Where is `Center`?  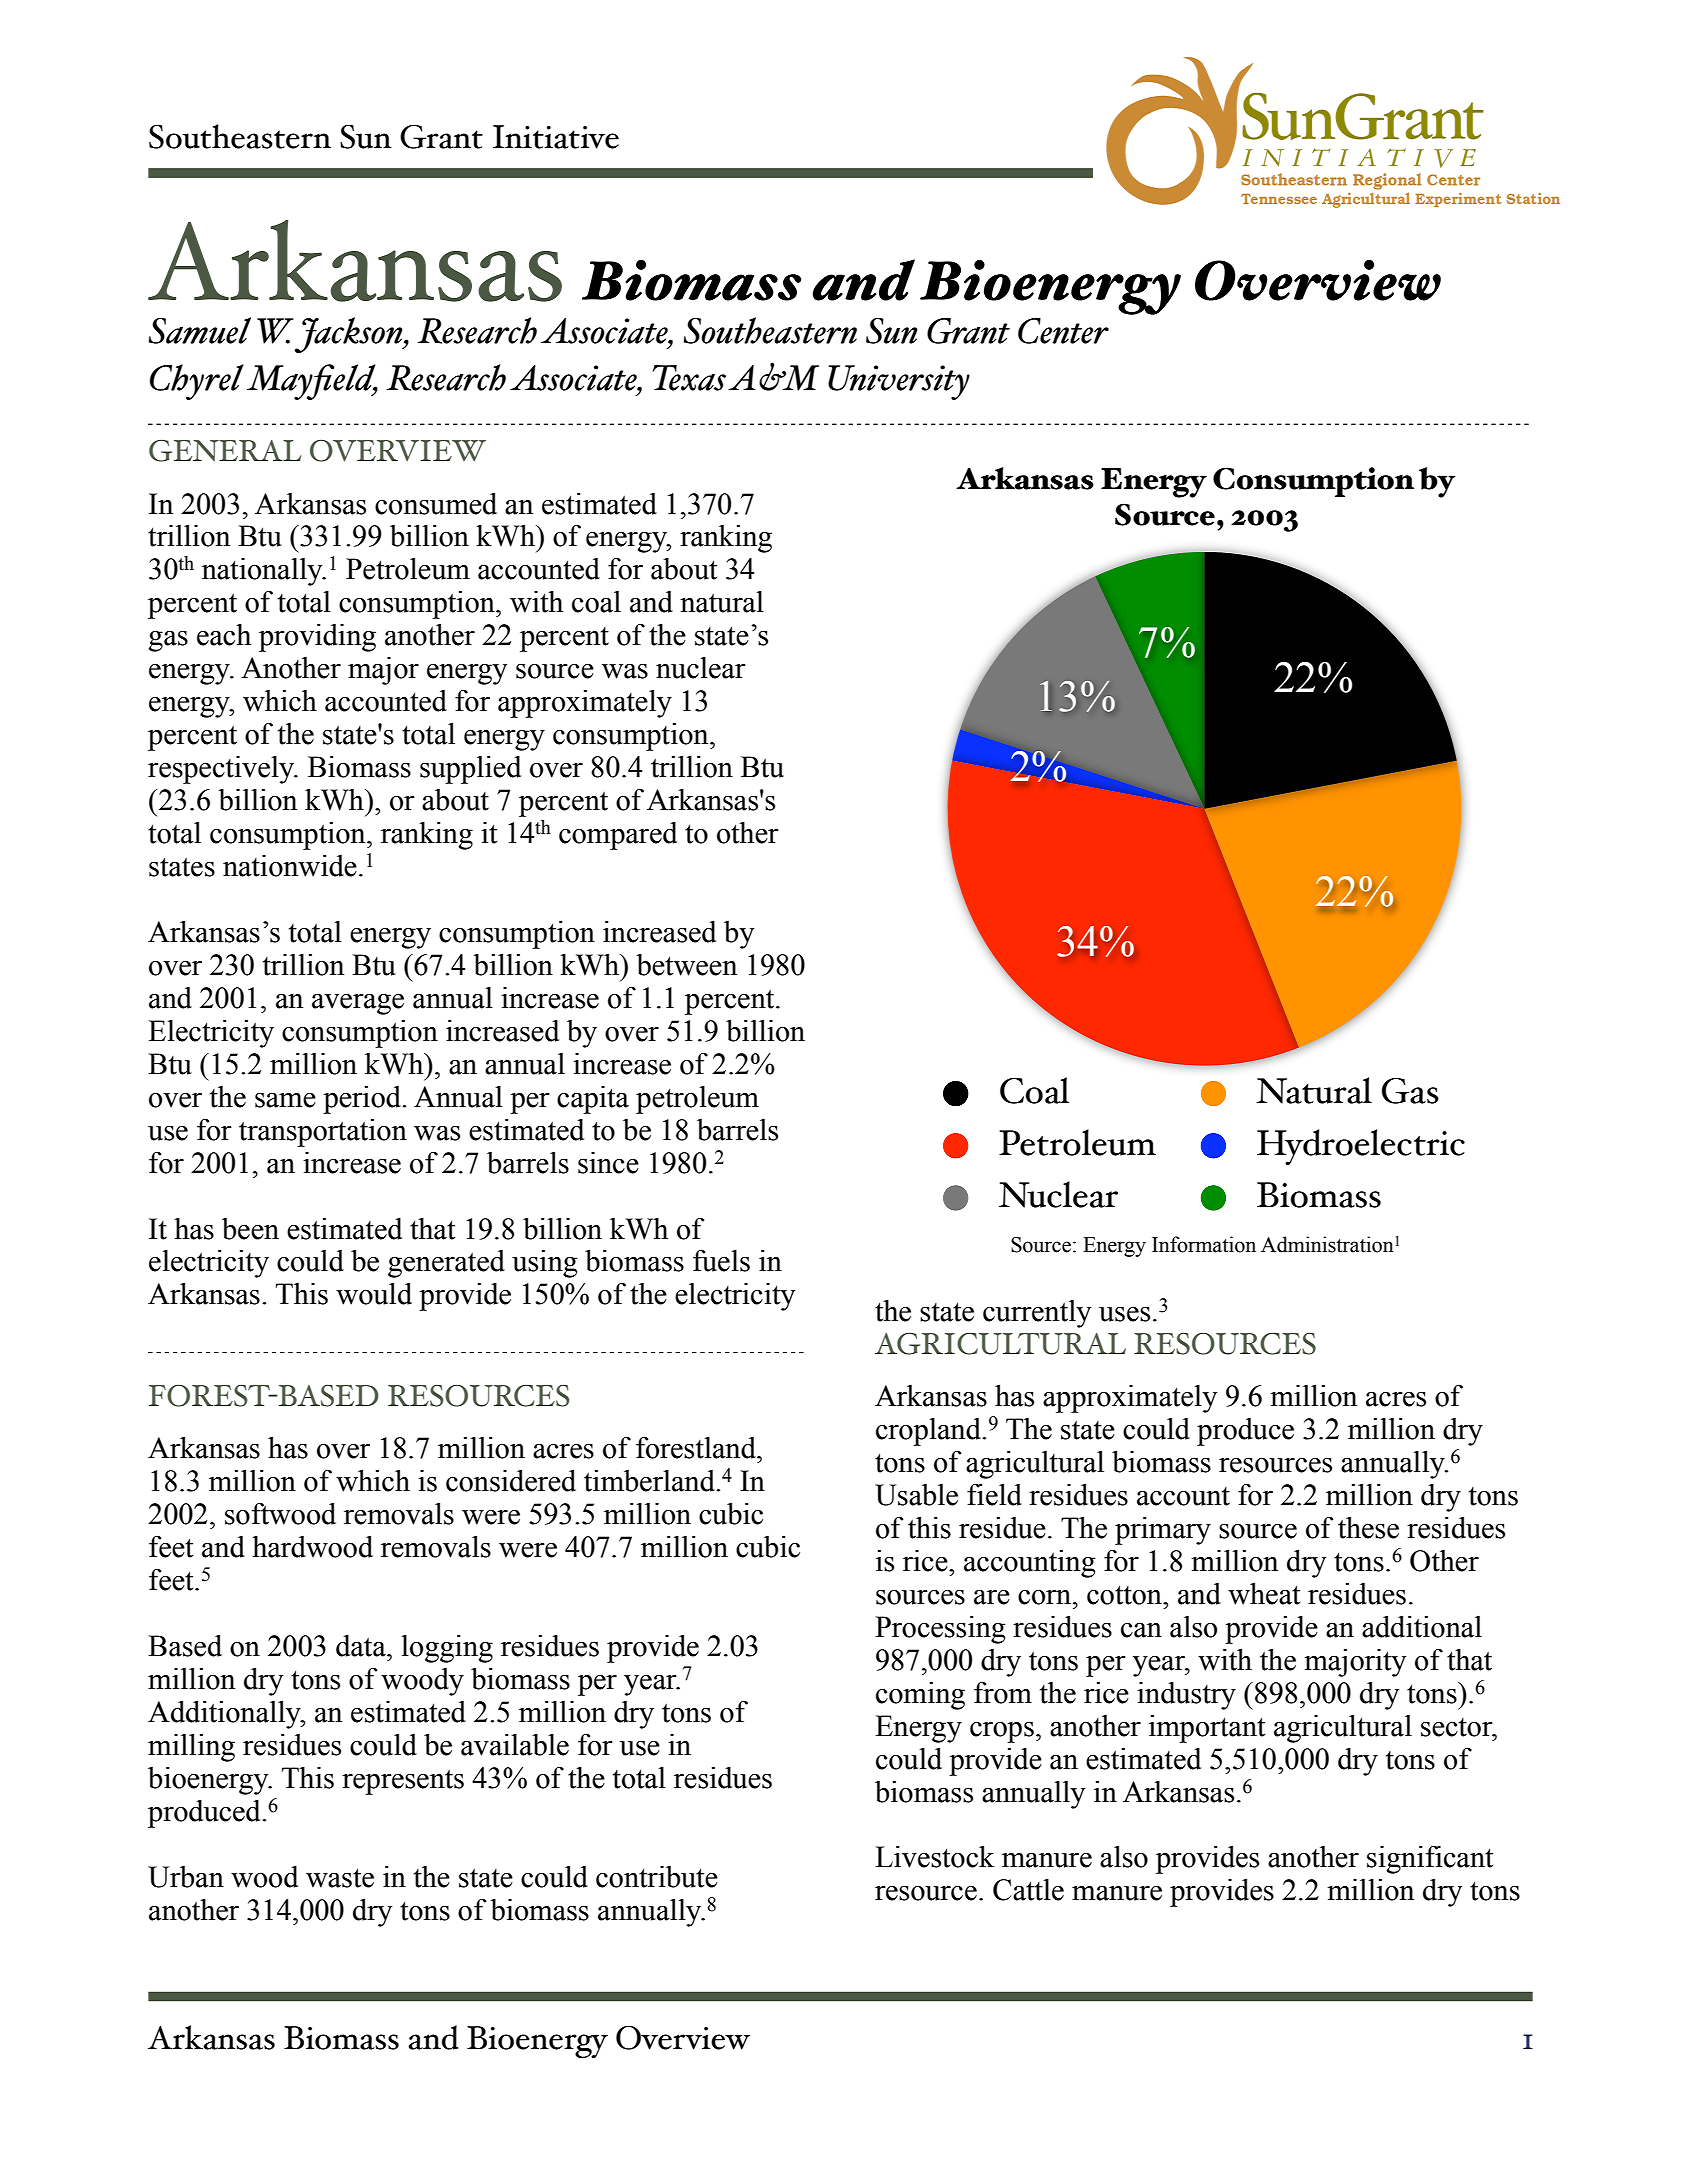
Center is located at coordinates (1063, 331).
